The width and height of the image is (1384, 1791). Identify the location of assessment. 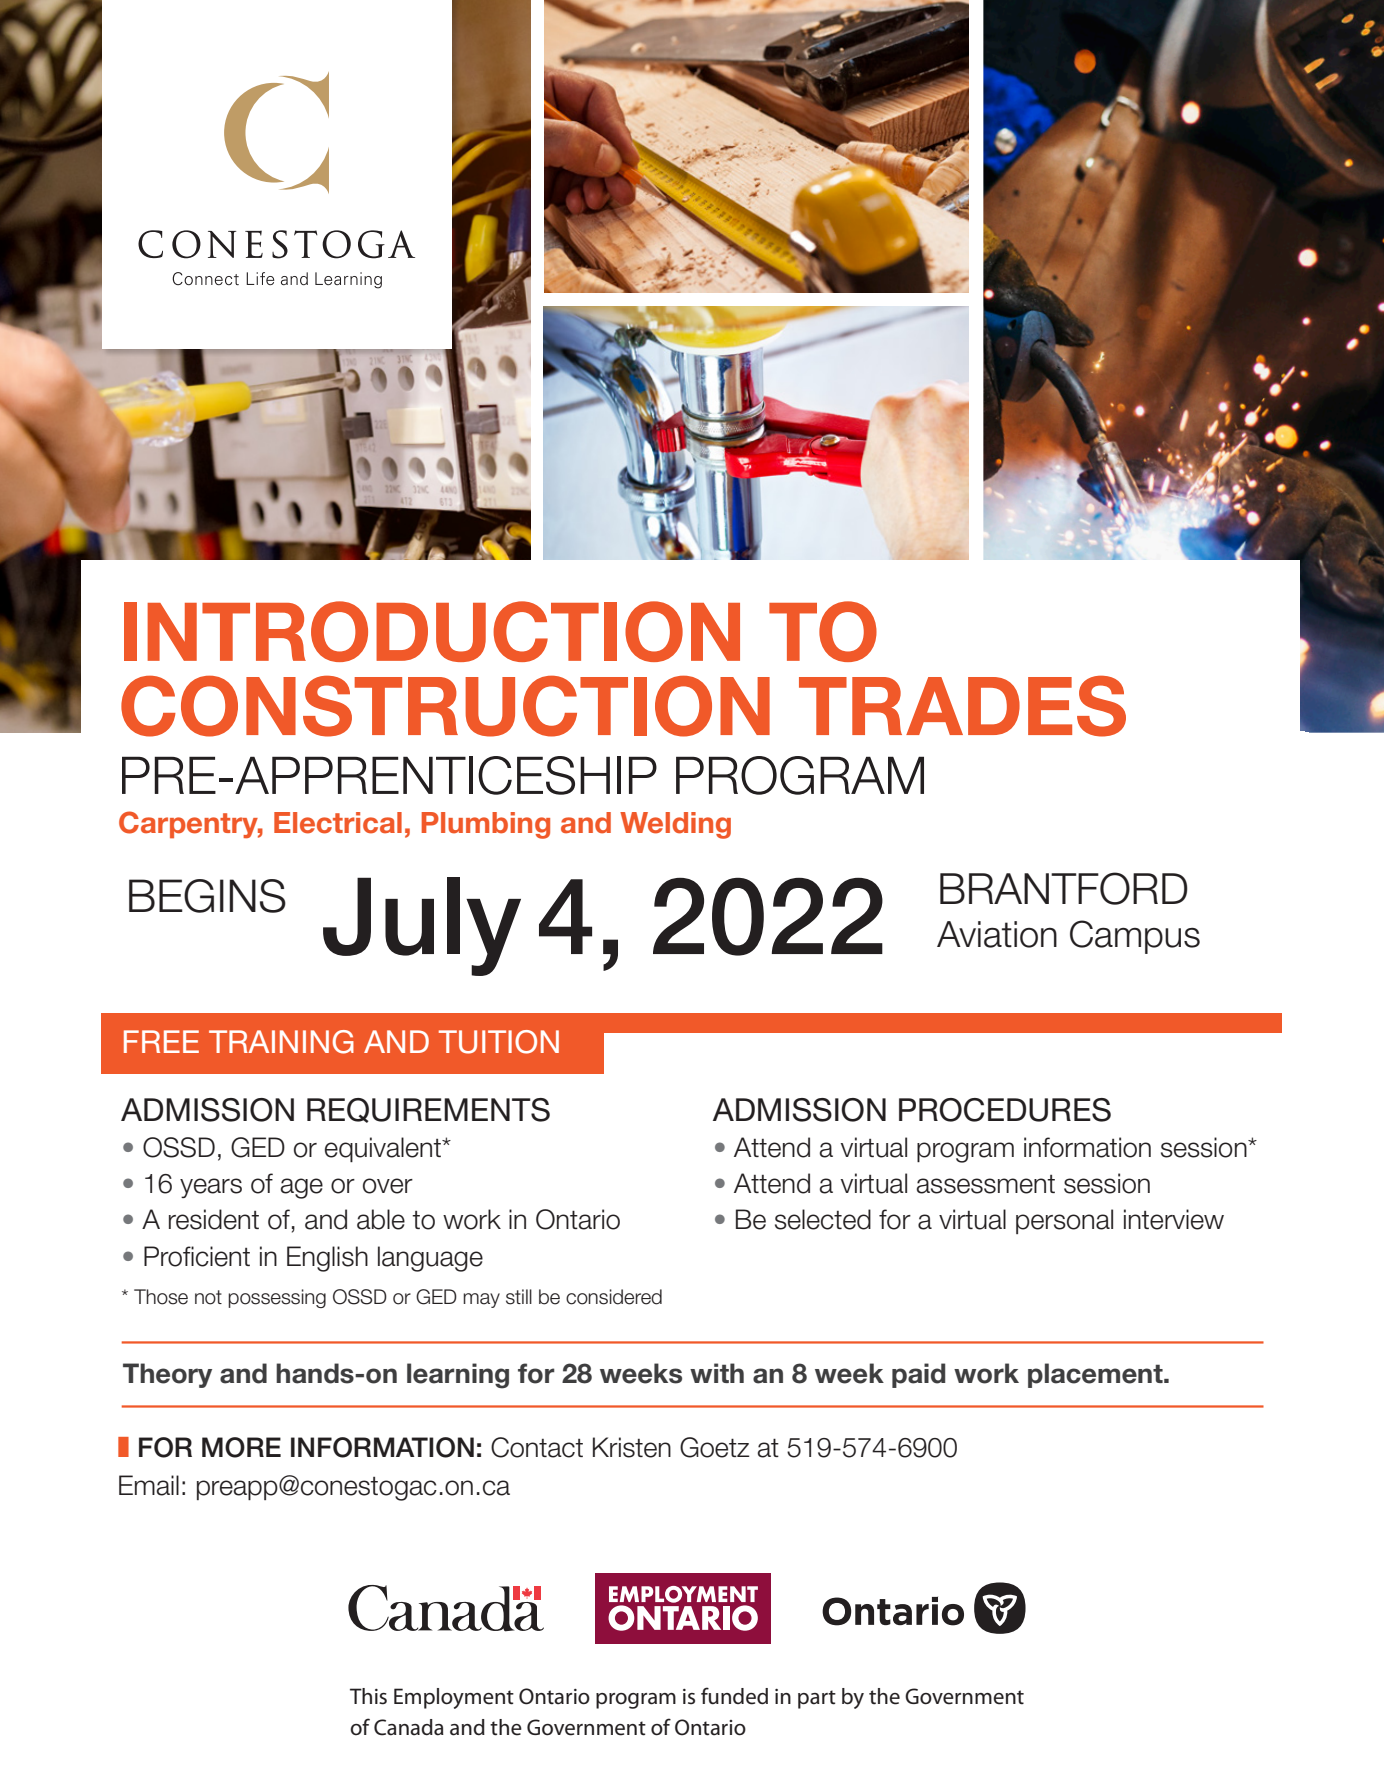
(985, 1184).
